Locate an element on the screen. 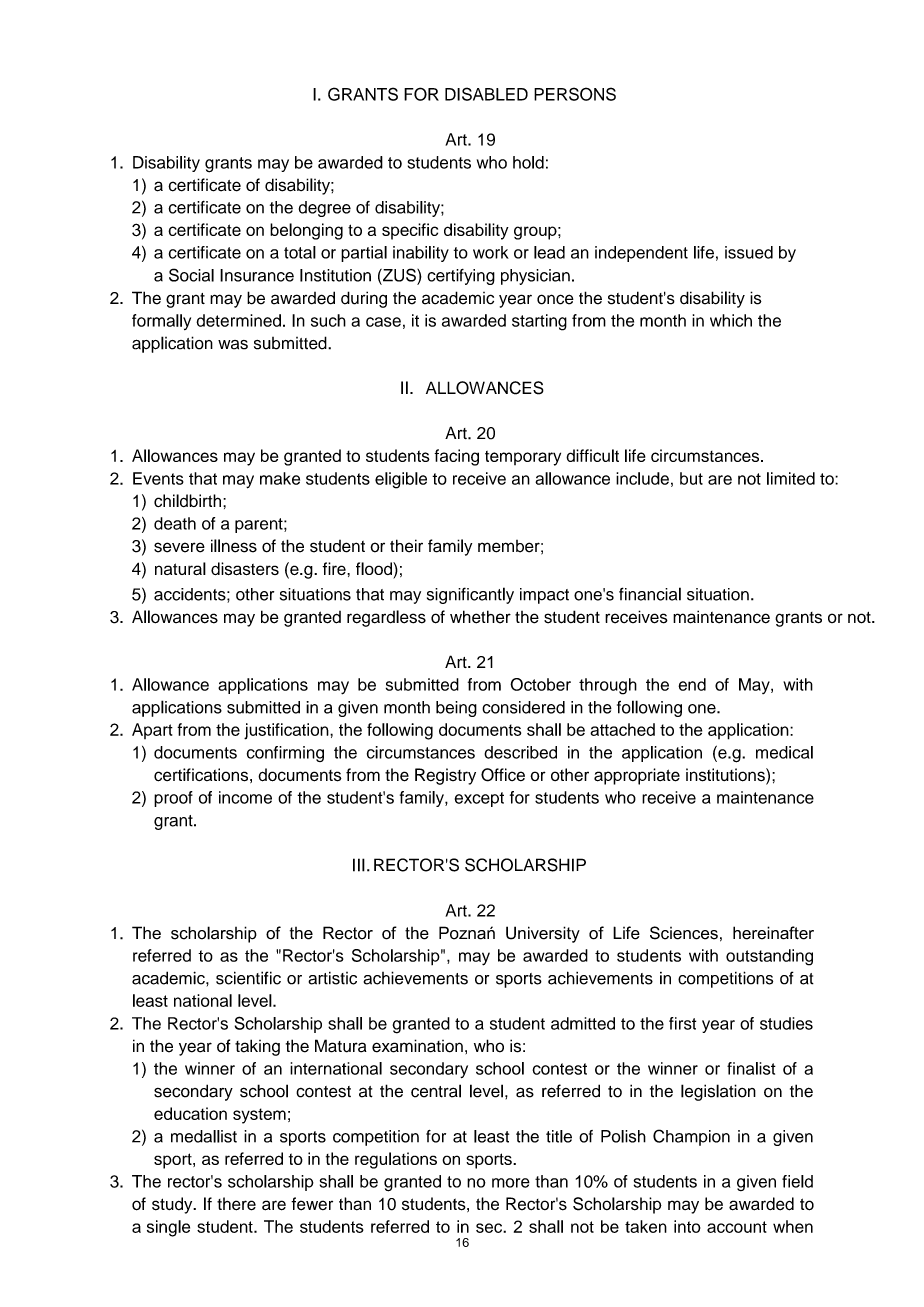 Image resolution: width=924 pixels, height=1307 pixels. there is located at coordinates (236, 1204).
